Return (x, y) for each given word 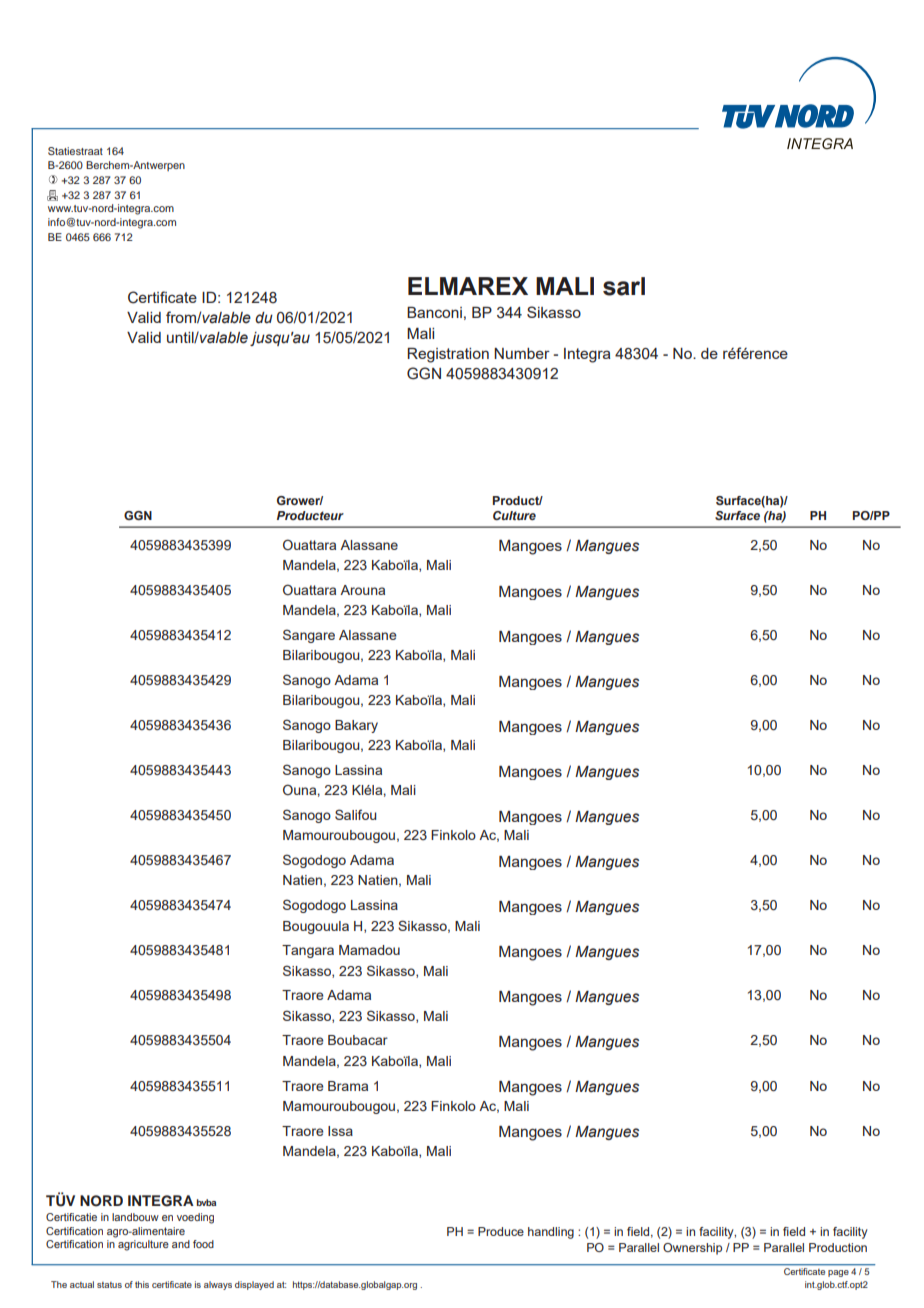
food (203, 1244)
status (109, 1285)
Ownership (692, 1249)
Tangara (308, 951)
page (838, 1273)
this (142, 1284)
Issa (340, 1131)
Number (522, 353)
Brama (348, 1086)
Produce (501, 1231)
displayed (254, 1285)
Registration (448, 355)
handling (551, 1233)
